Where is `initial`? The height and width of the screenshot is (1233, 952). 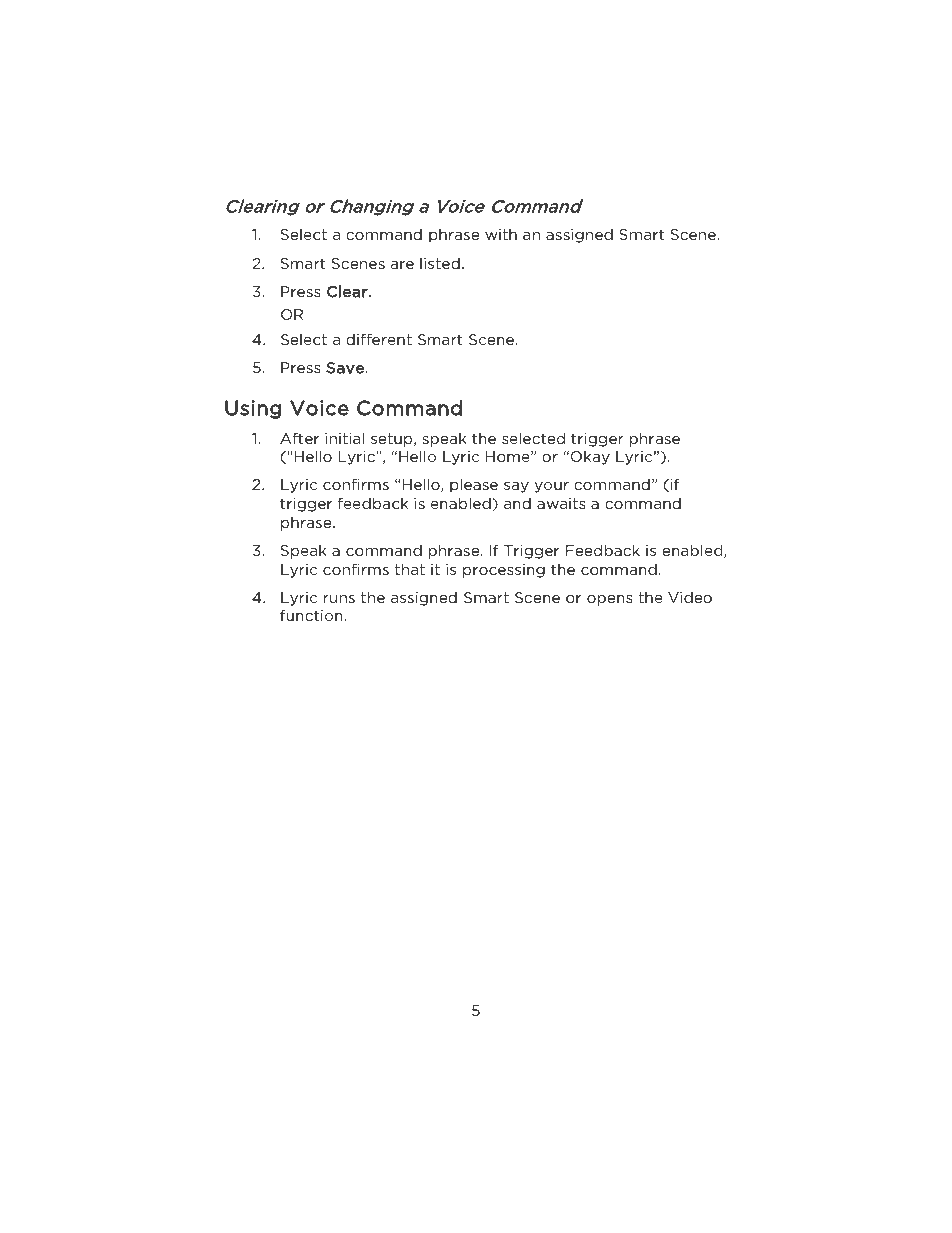
initial is located at coordinates (344, 438).
